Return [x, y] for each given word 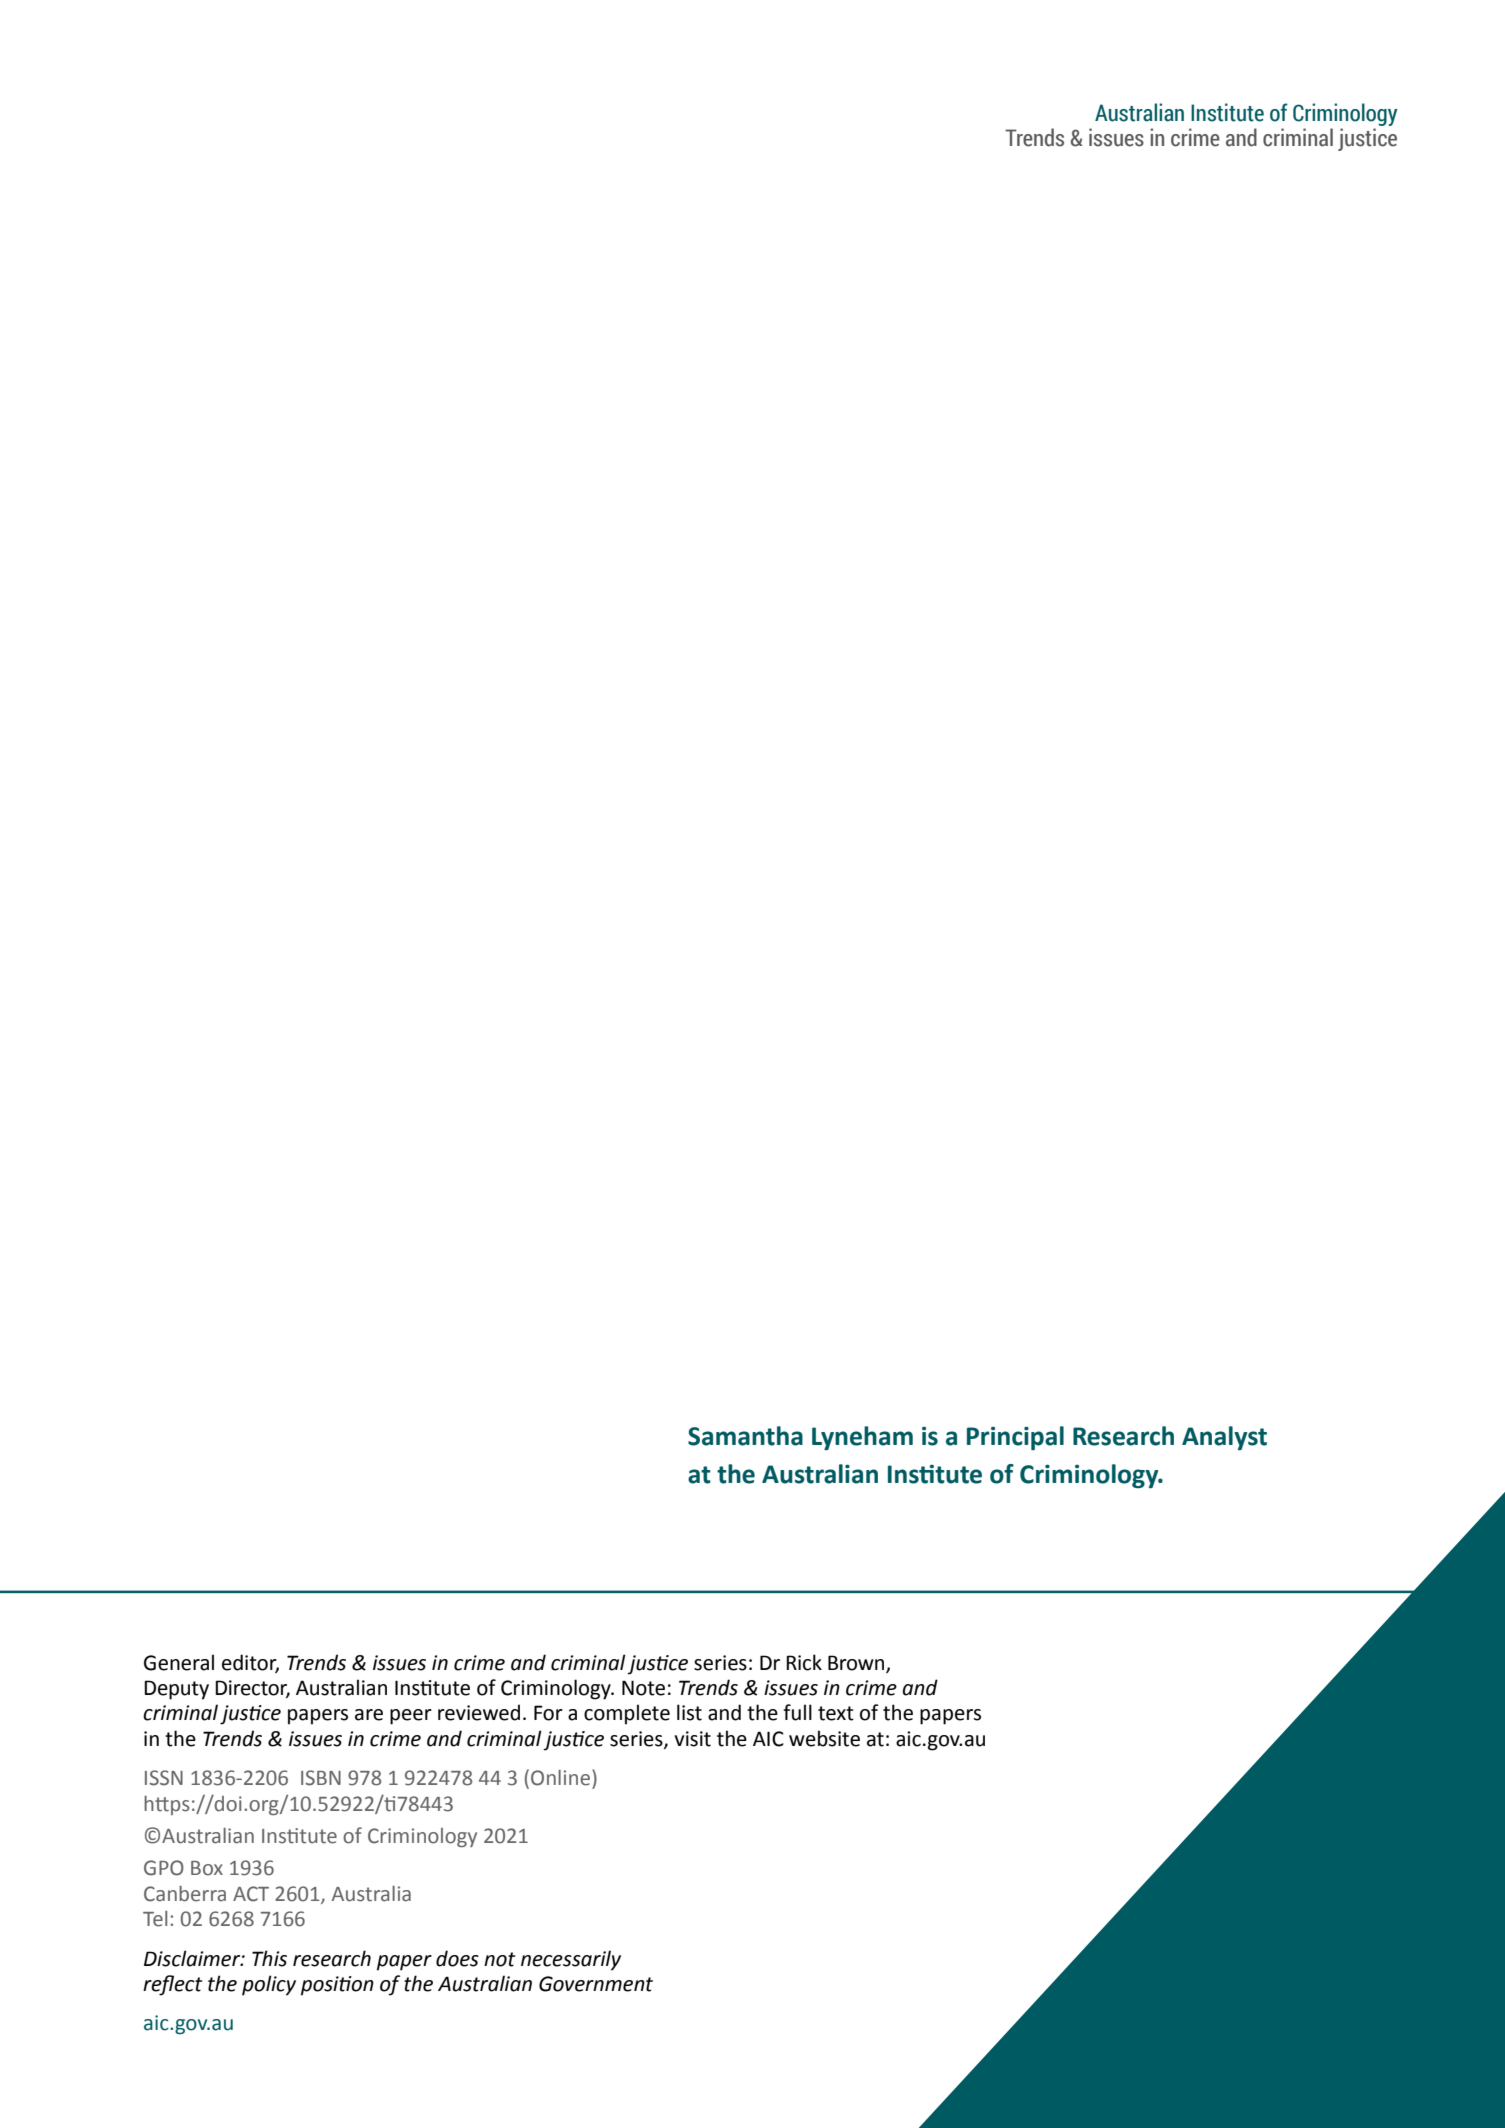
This [269, 1958]
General [179, 1662]
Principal [1015, 1438]
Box [207, 1868]
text [836, 1713]
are [369, 1715]
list [689, 1712]
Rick [804, 1662]
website [824, 1738]
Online [560, 1778]
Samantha [745, 1436]
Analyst [1224, 1438]
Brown [857, 1664]
